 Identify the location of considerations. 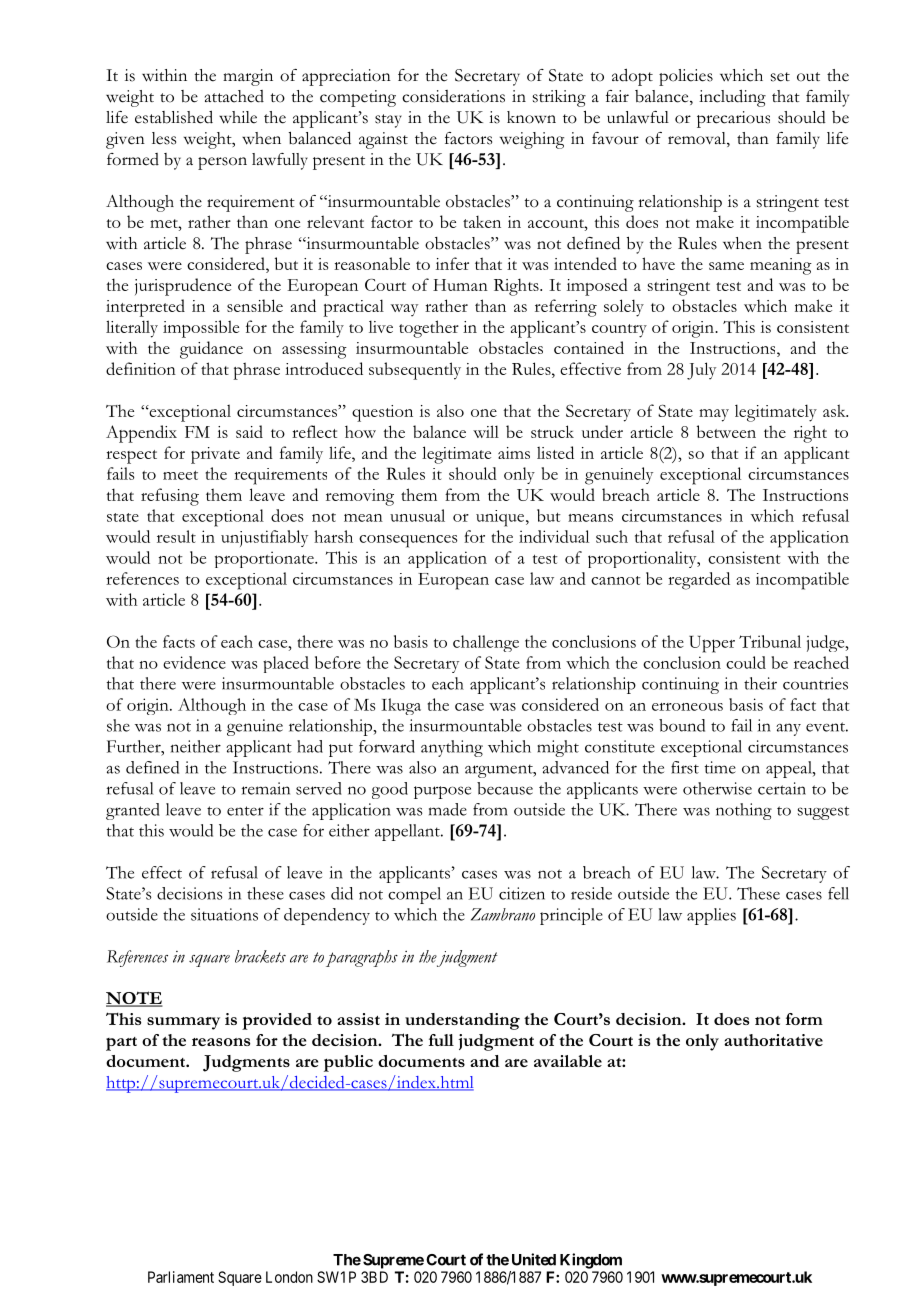
(453, 96).
